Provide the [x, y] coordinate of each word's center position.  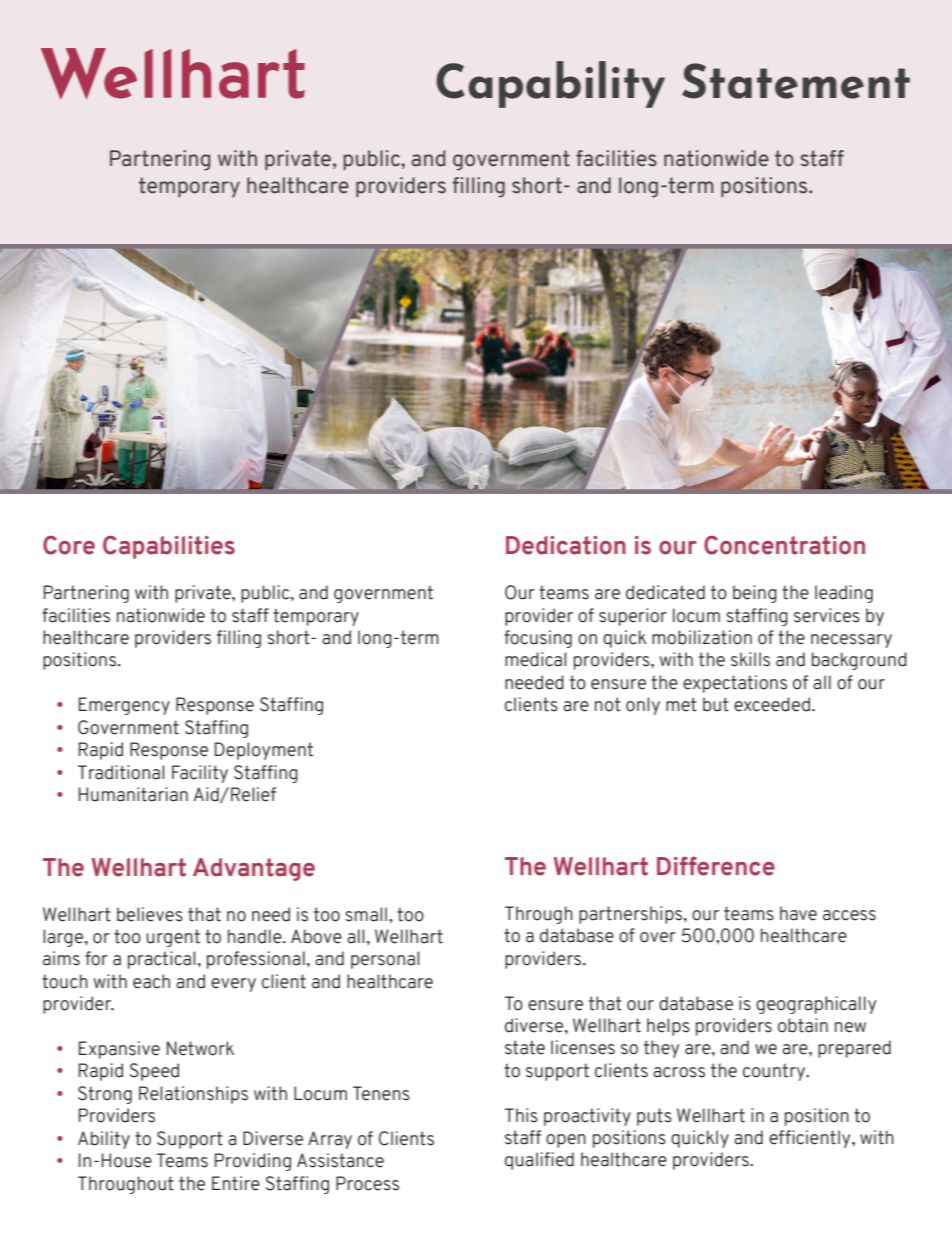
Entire [236, 1183]
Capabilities [169, 547]
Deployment [264, 751]
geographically [816, 1005]
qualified [539, 1161]
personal [385, 960]
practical [161, 960]
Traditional [121, 772]
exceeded [772, 704]
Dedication [566, 545]
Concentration [784, 545]
